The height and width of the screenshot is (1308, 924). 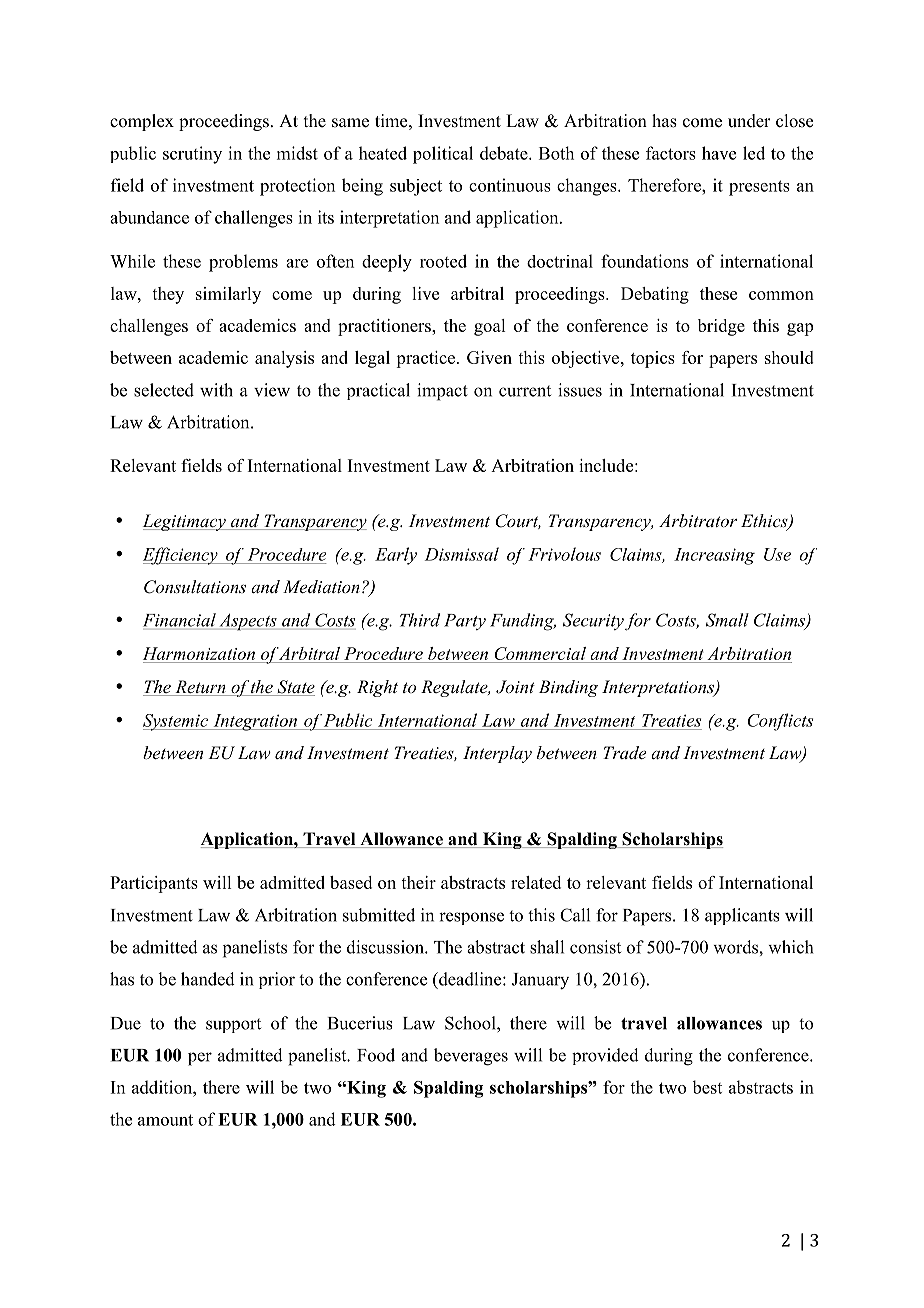 What do you see at coordinates (719, 153) in the screenshot?
I see `have` at bounding box center [719, 153].
